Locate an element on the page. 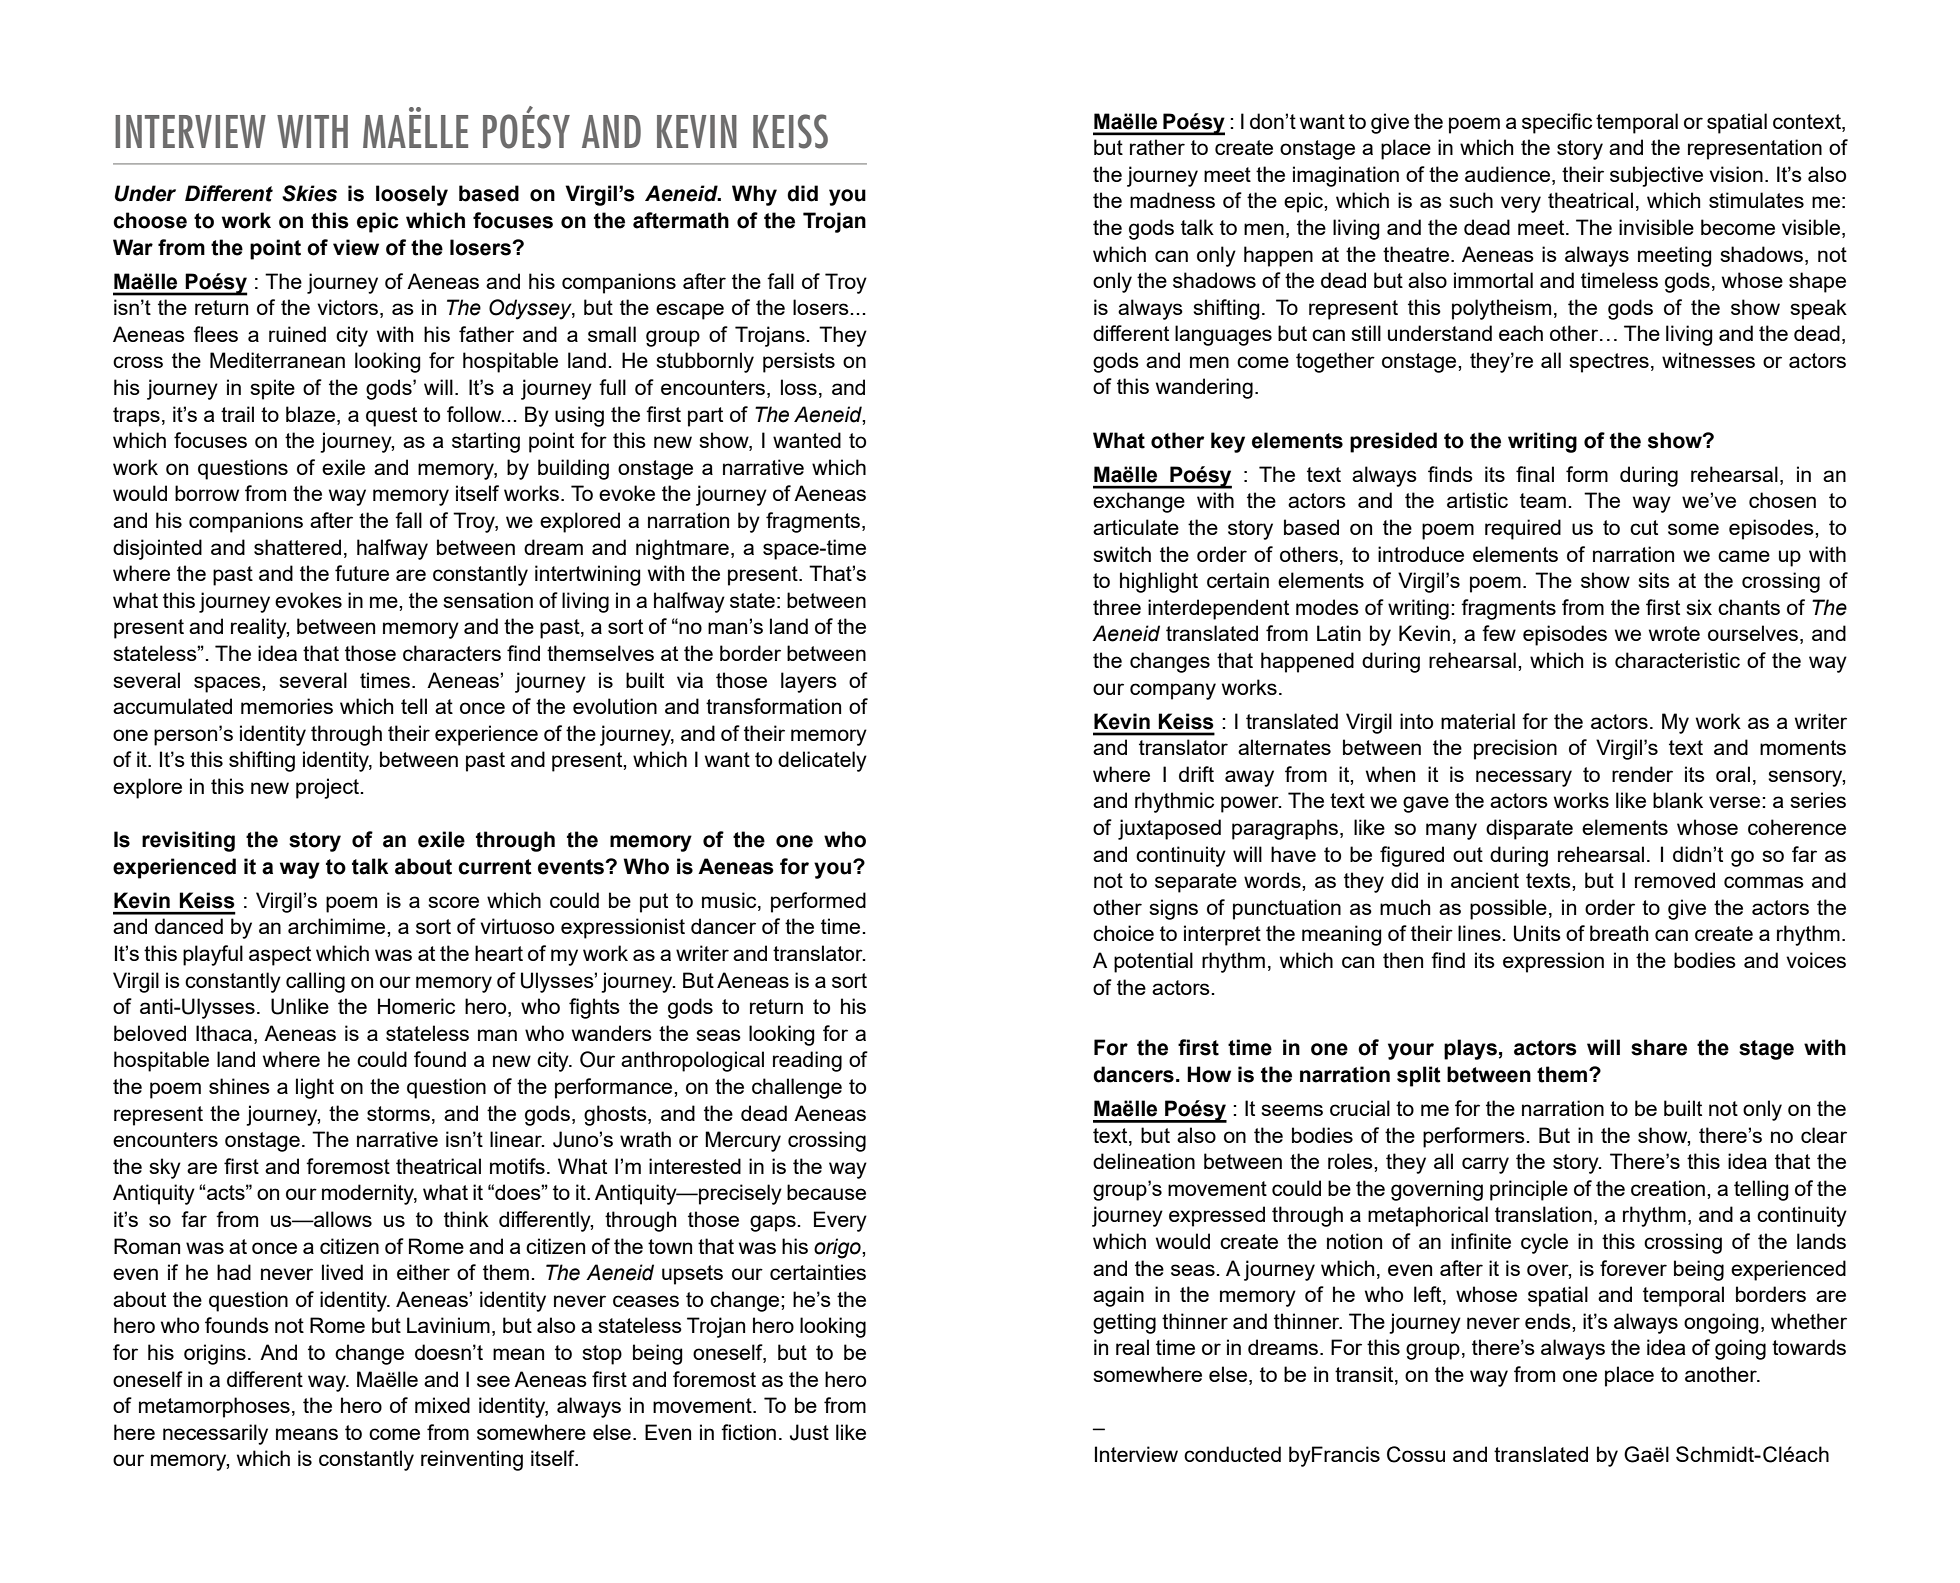  memories is located at coordinates (287, 706).
